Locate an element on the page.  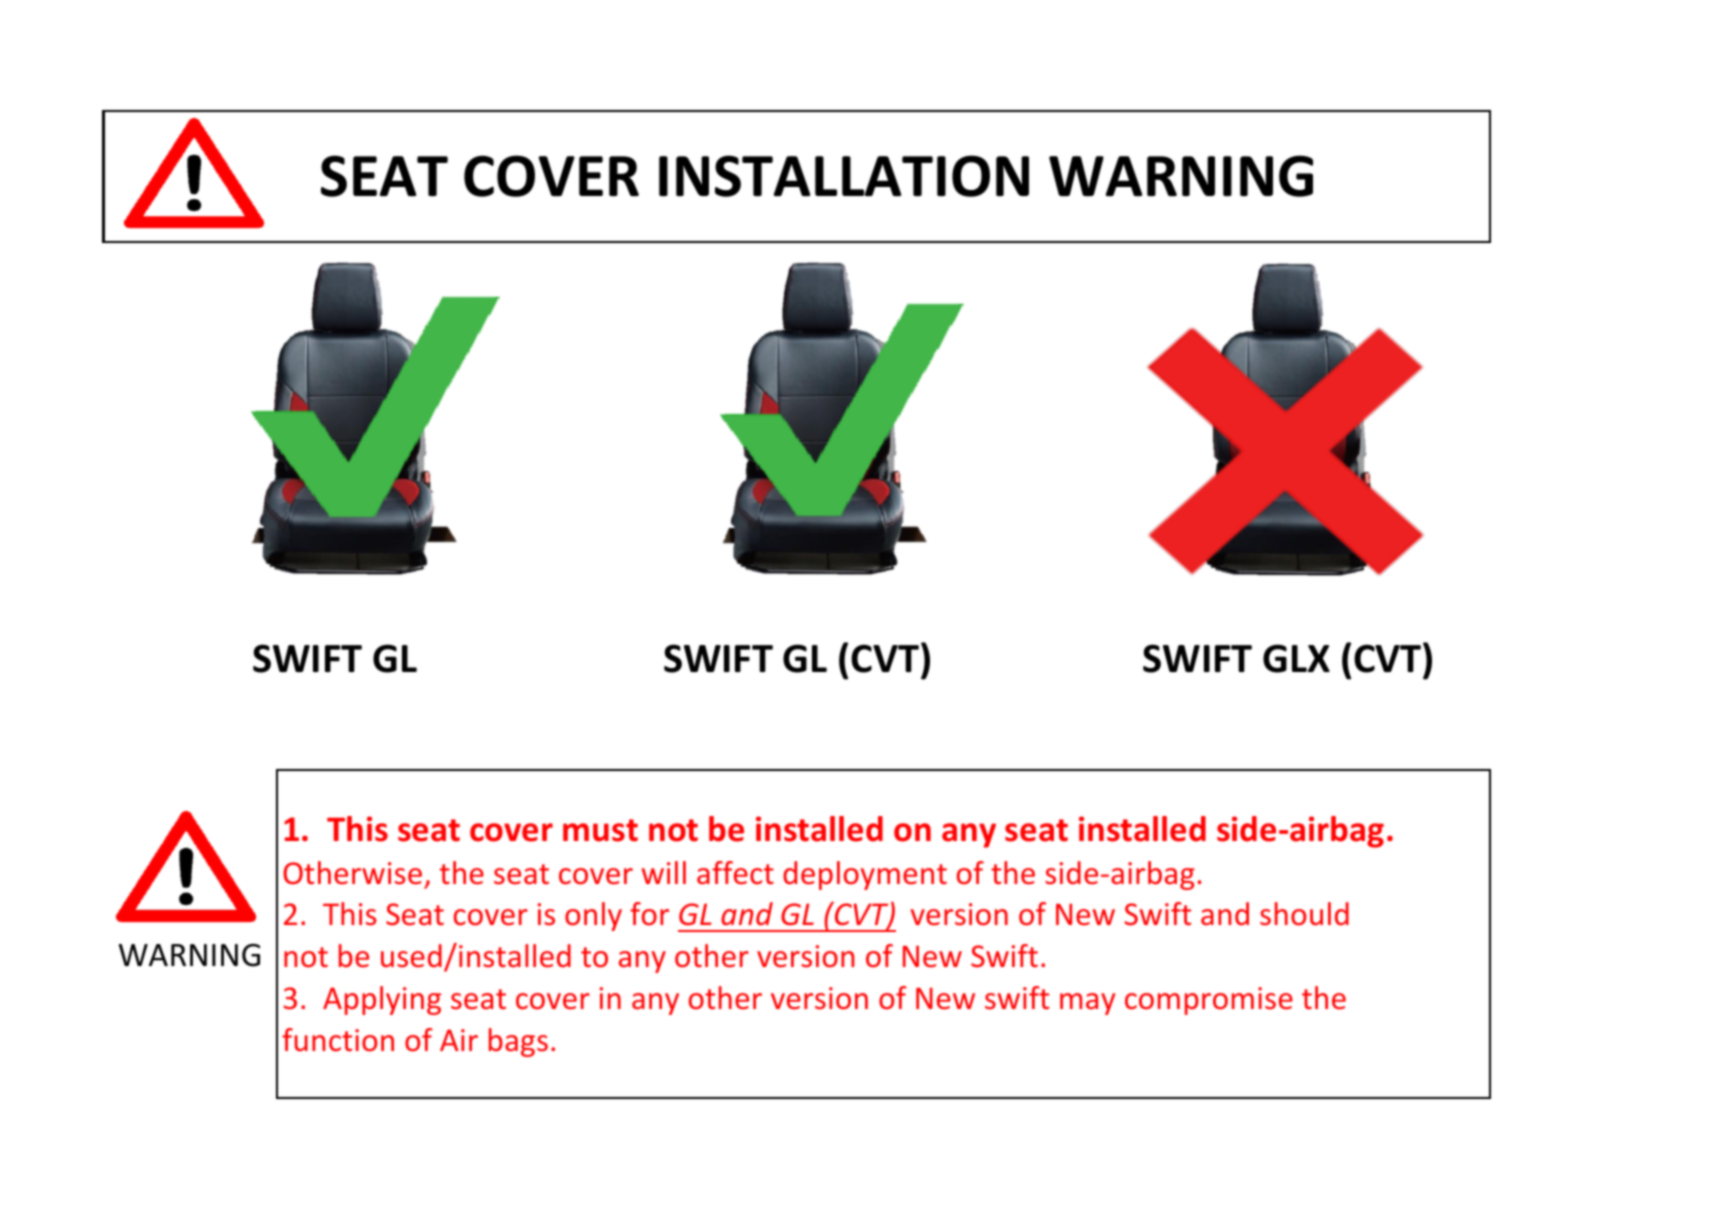
for is located at coordinates (649, 913).
